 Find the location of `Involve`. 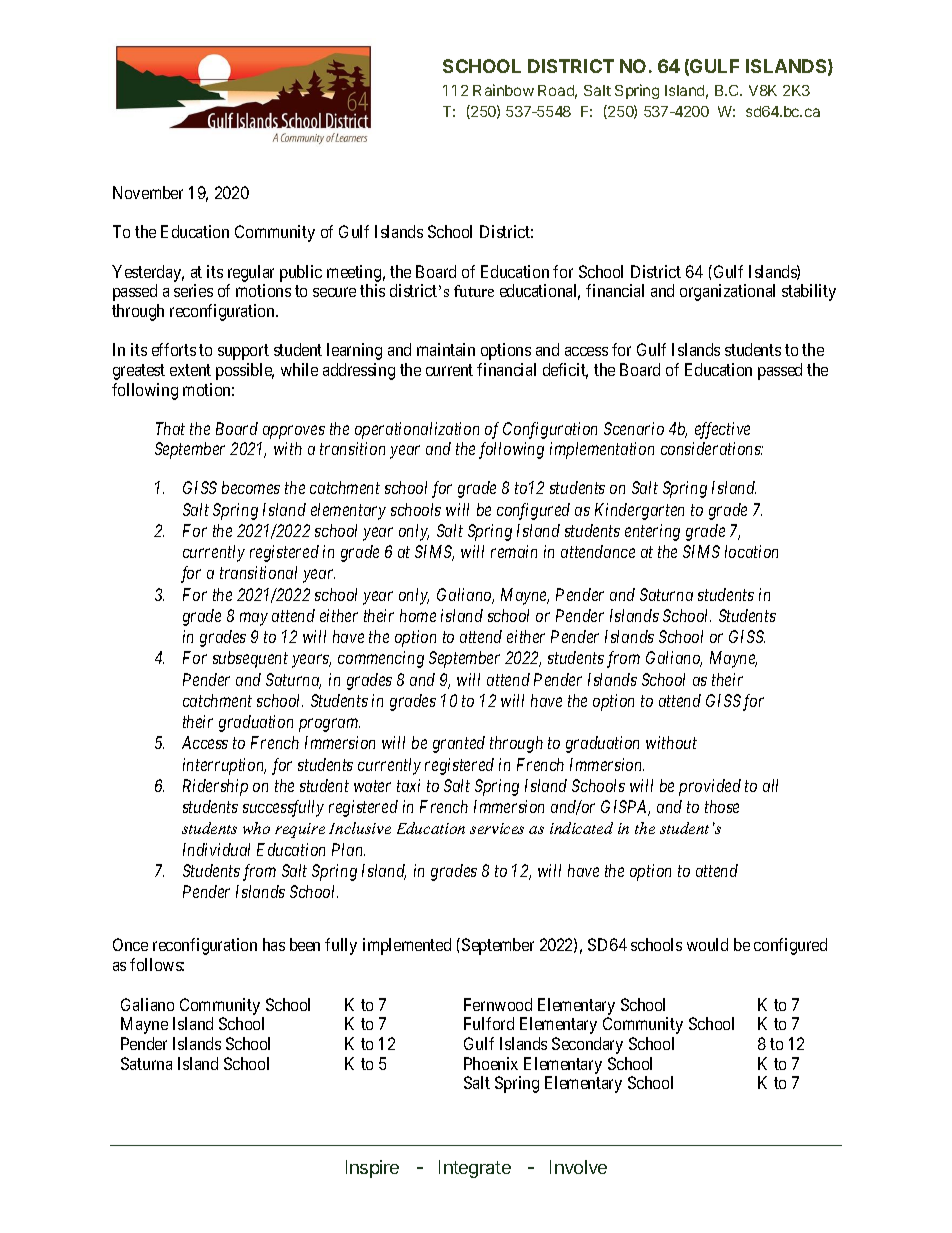

Involve is located at coordinates (578, 1167).
